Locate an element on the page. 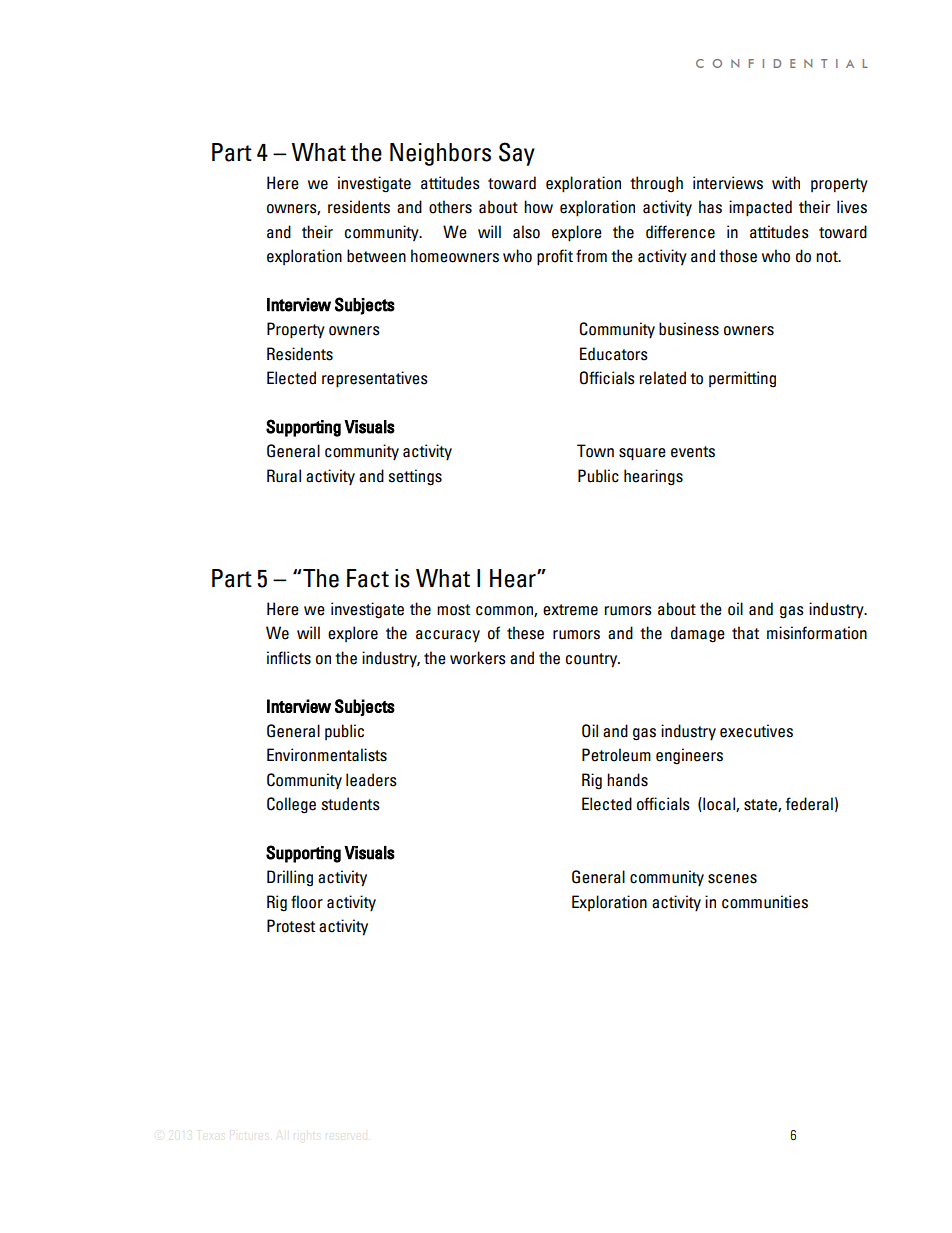  misinformation is located at coordinates (817, 633).
